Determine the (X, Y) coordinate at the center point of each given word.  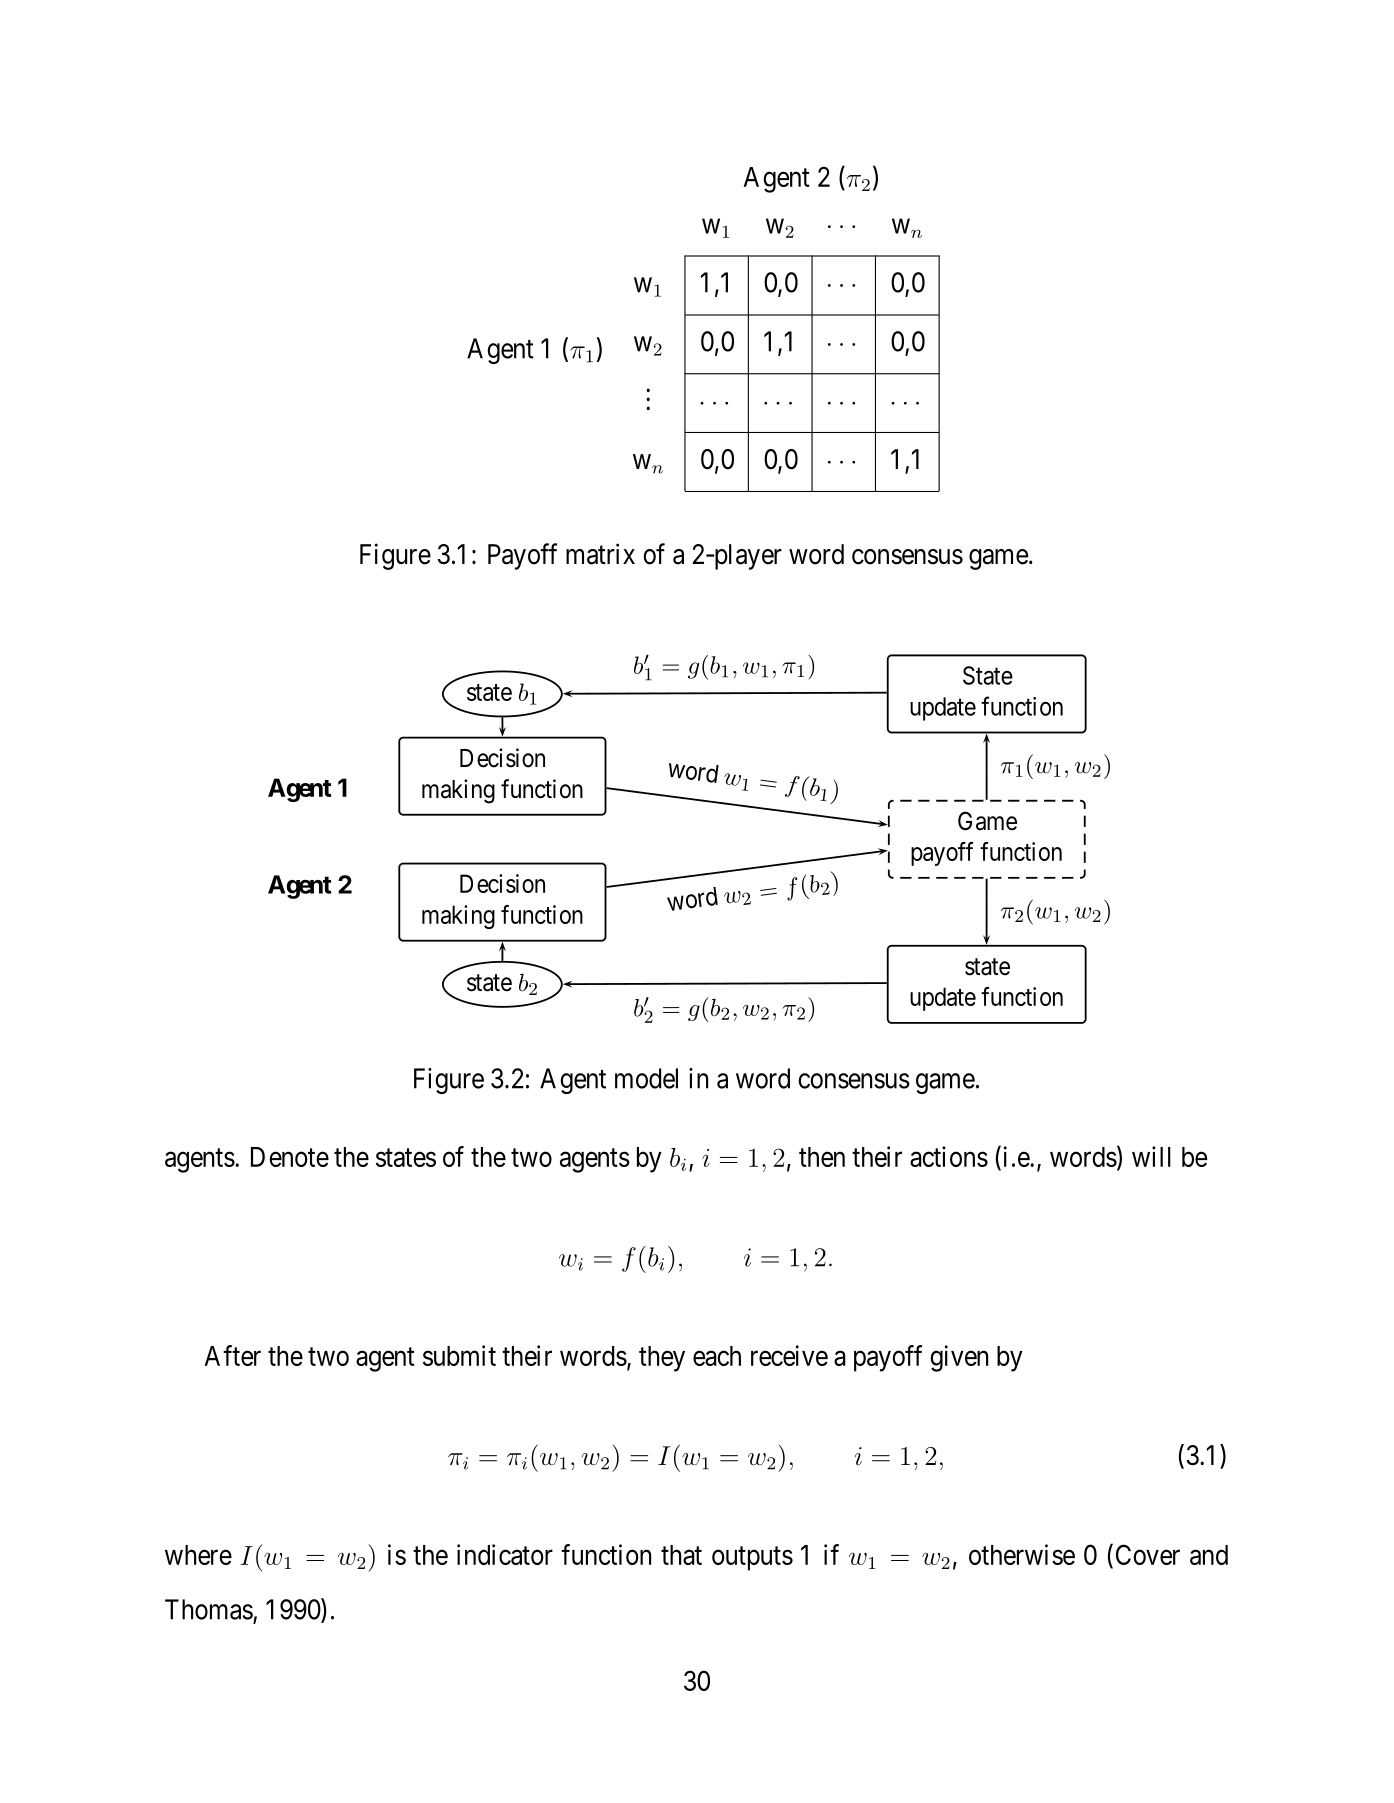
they (662, 1359)
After (232, 1355)
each (717, 1356)
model (646, 1078)
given (959, 1358)
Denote (290, 1157)
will (1151, 1156)
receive (789, 1355)
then (822, 1157)
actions (949, 1156)
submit (459, 1355)
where (198, 1555)
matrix (600, 554)
